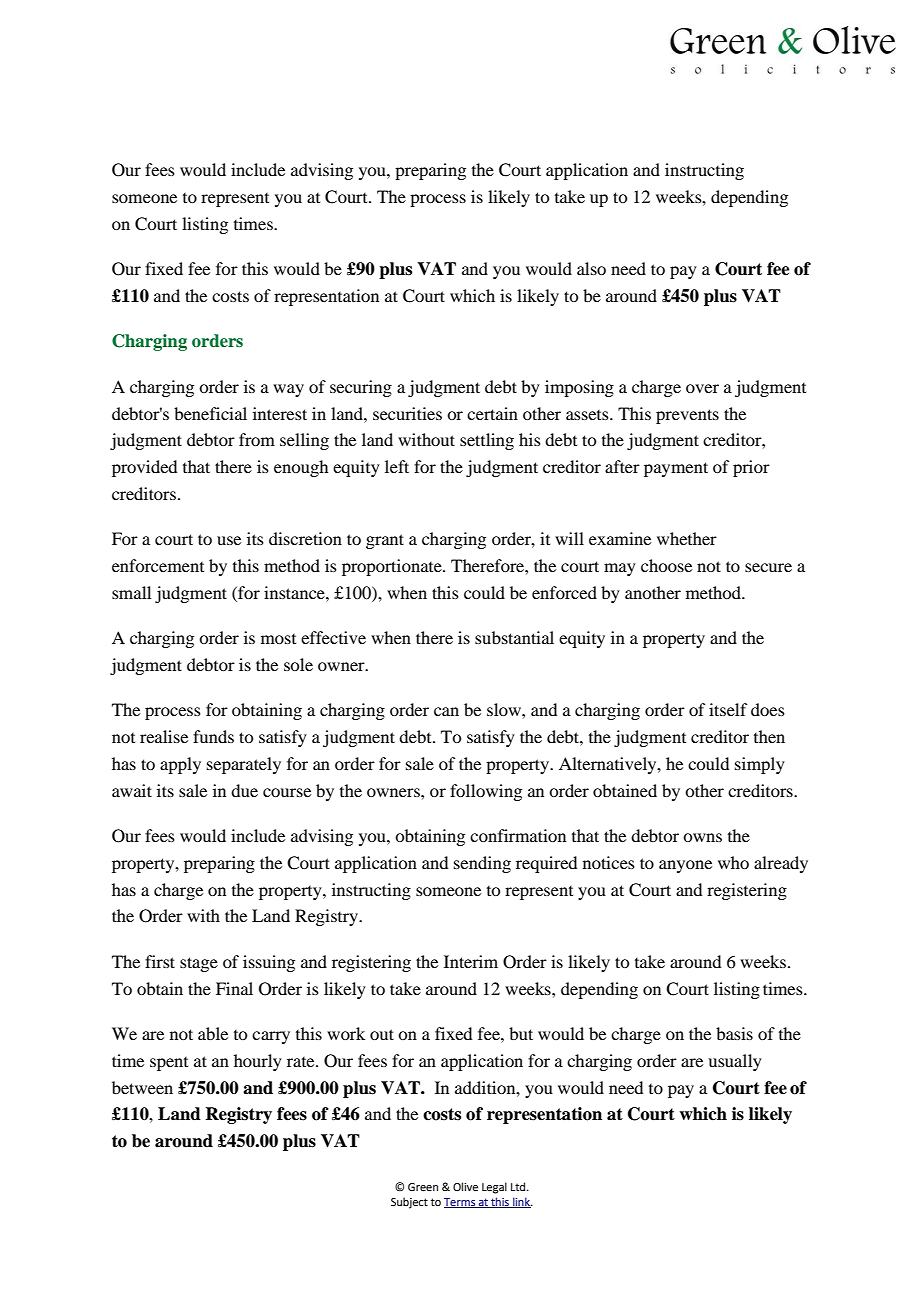 Image resolution: width=924 pixels, height=1307 pixels. Describe the element at coordinates (735, 1062) in the screenshot. I see `usually` at that location.
